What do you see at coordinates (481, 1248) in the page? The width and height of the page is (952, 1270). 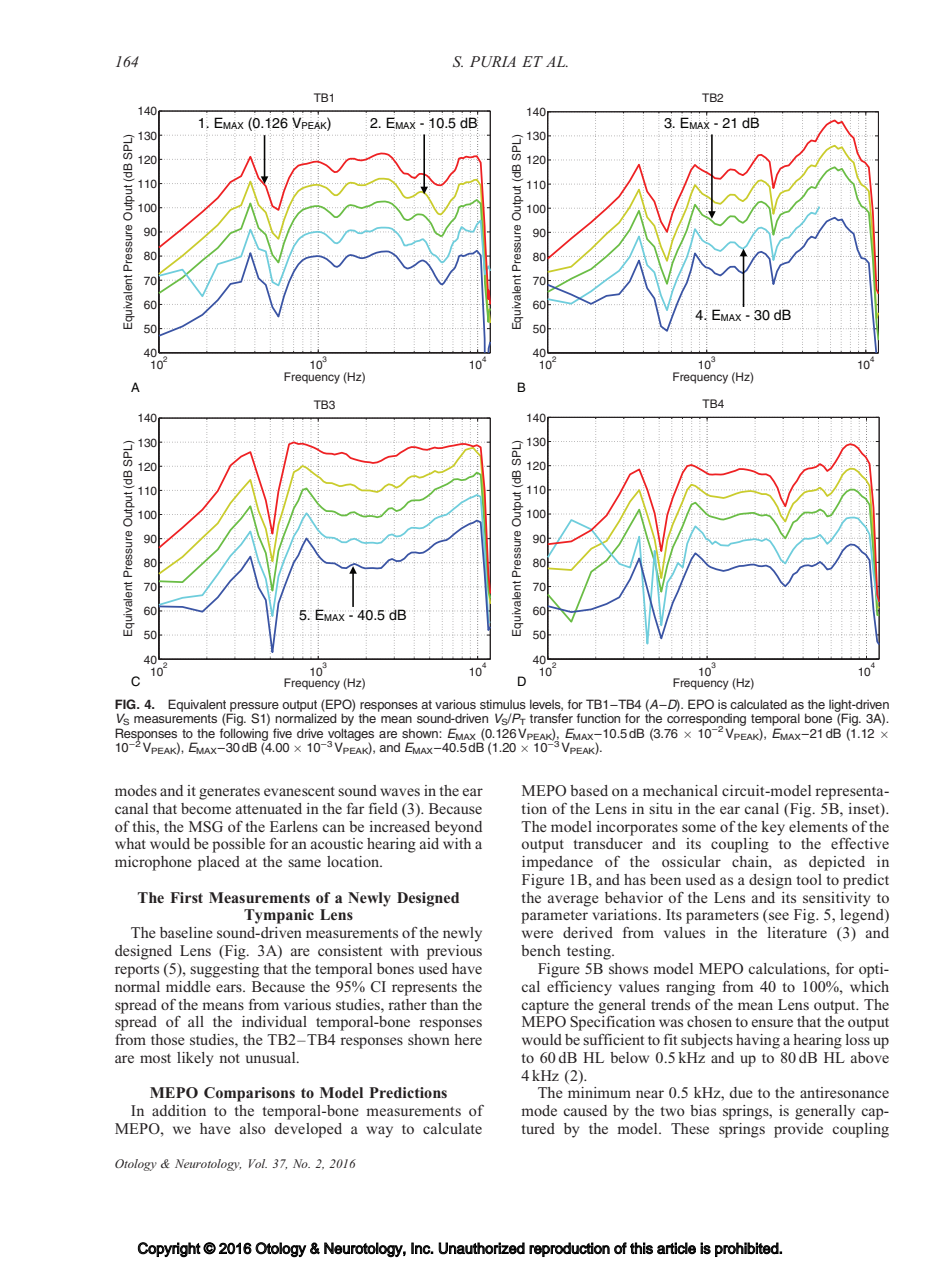 I see `Unauthorized` at bounding box center [481, 1248].
